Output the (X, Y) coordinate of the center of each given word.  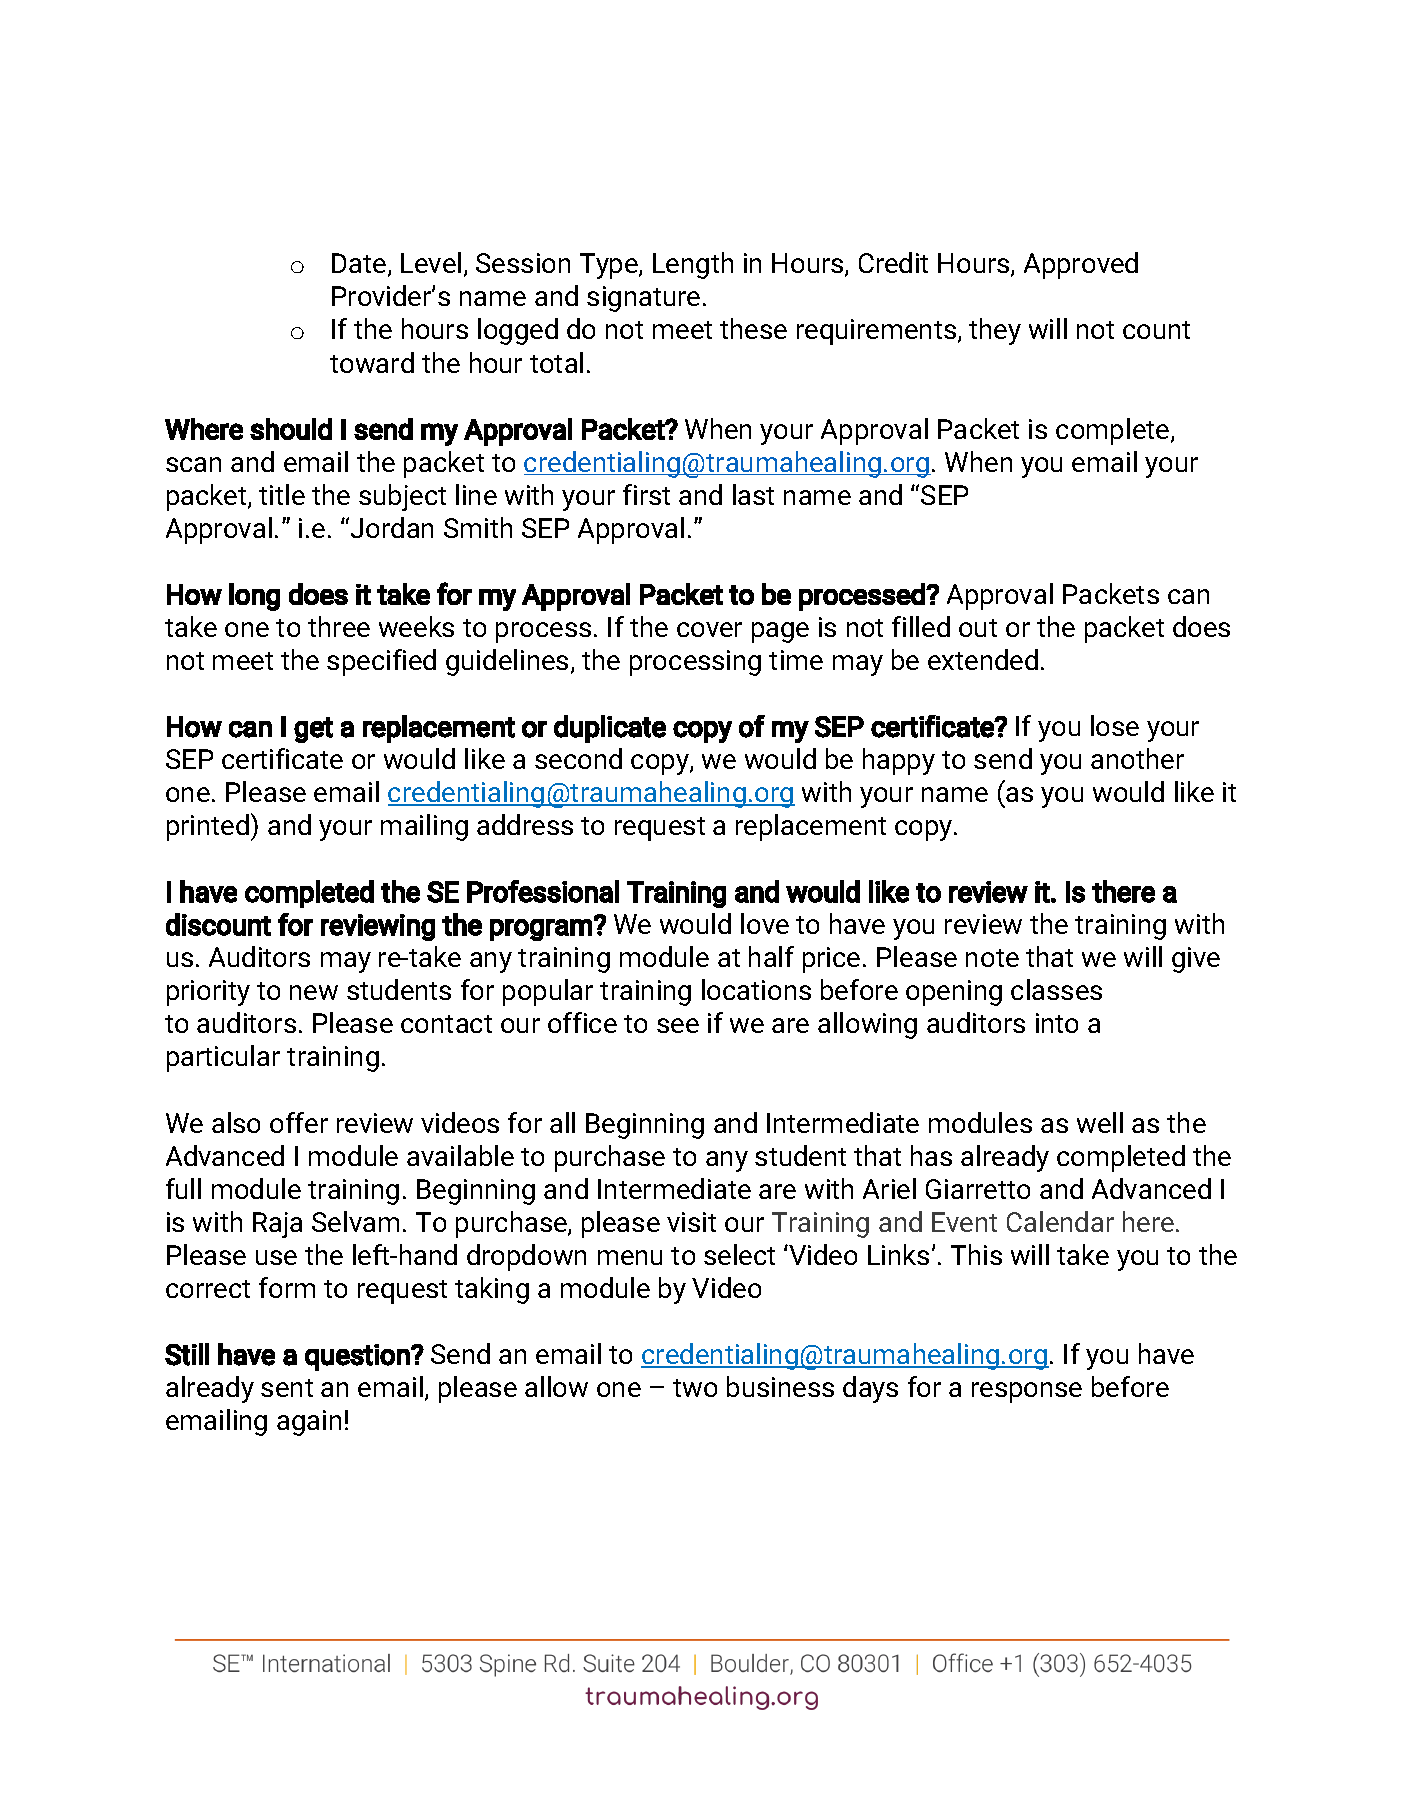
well (1100, 1122)
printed (208, 827)
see (678, 1025)
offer (299, 1122)
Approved (1081, 265)
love (765, 923)
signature (643, 299)
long (254, 597)
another (1137, 758)
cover (709, 629)
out (978, 628)
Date (360, 265)
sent (287, 1388)
